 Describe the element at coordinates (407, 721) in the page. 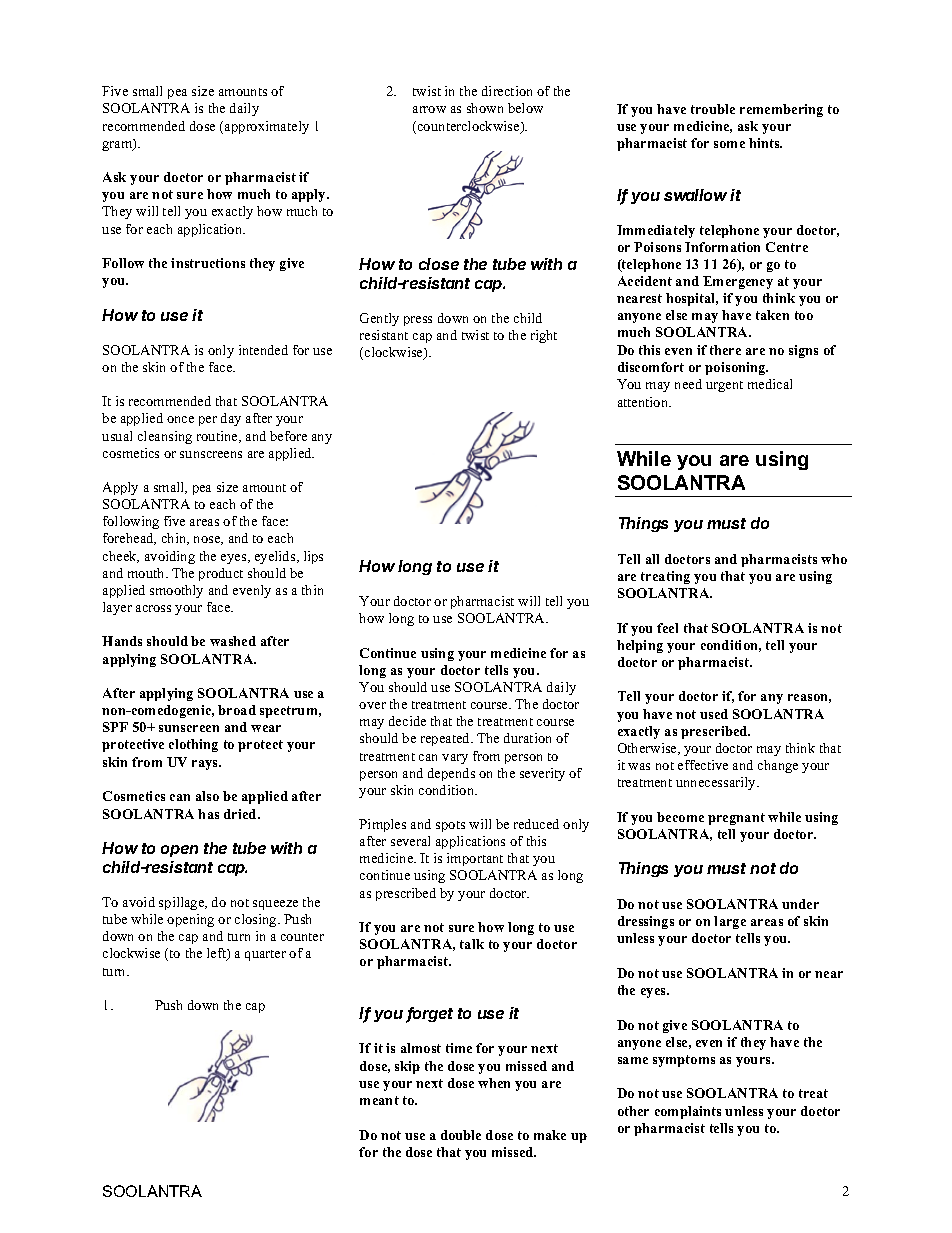

I see `decide` at that location.
